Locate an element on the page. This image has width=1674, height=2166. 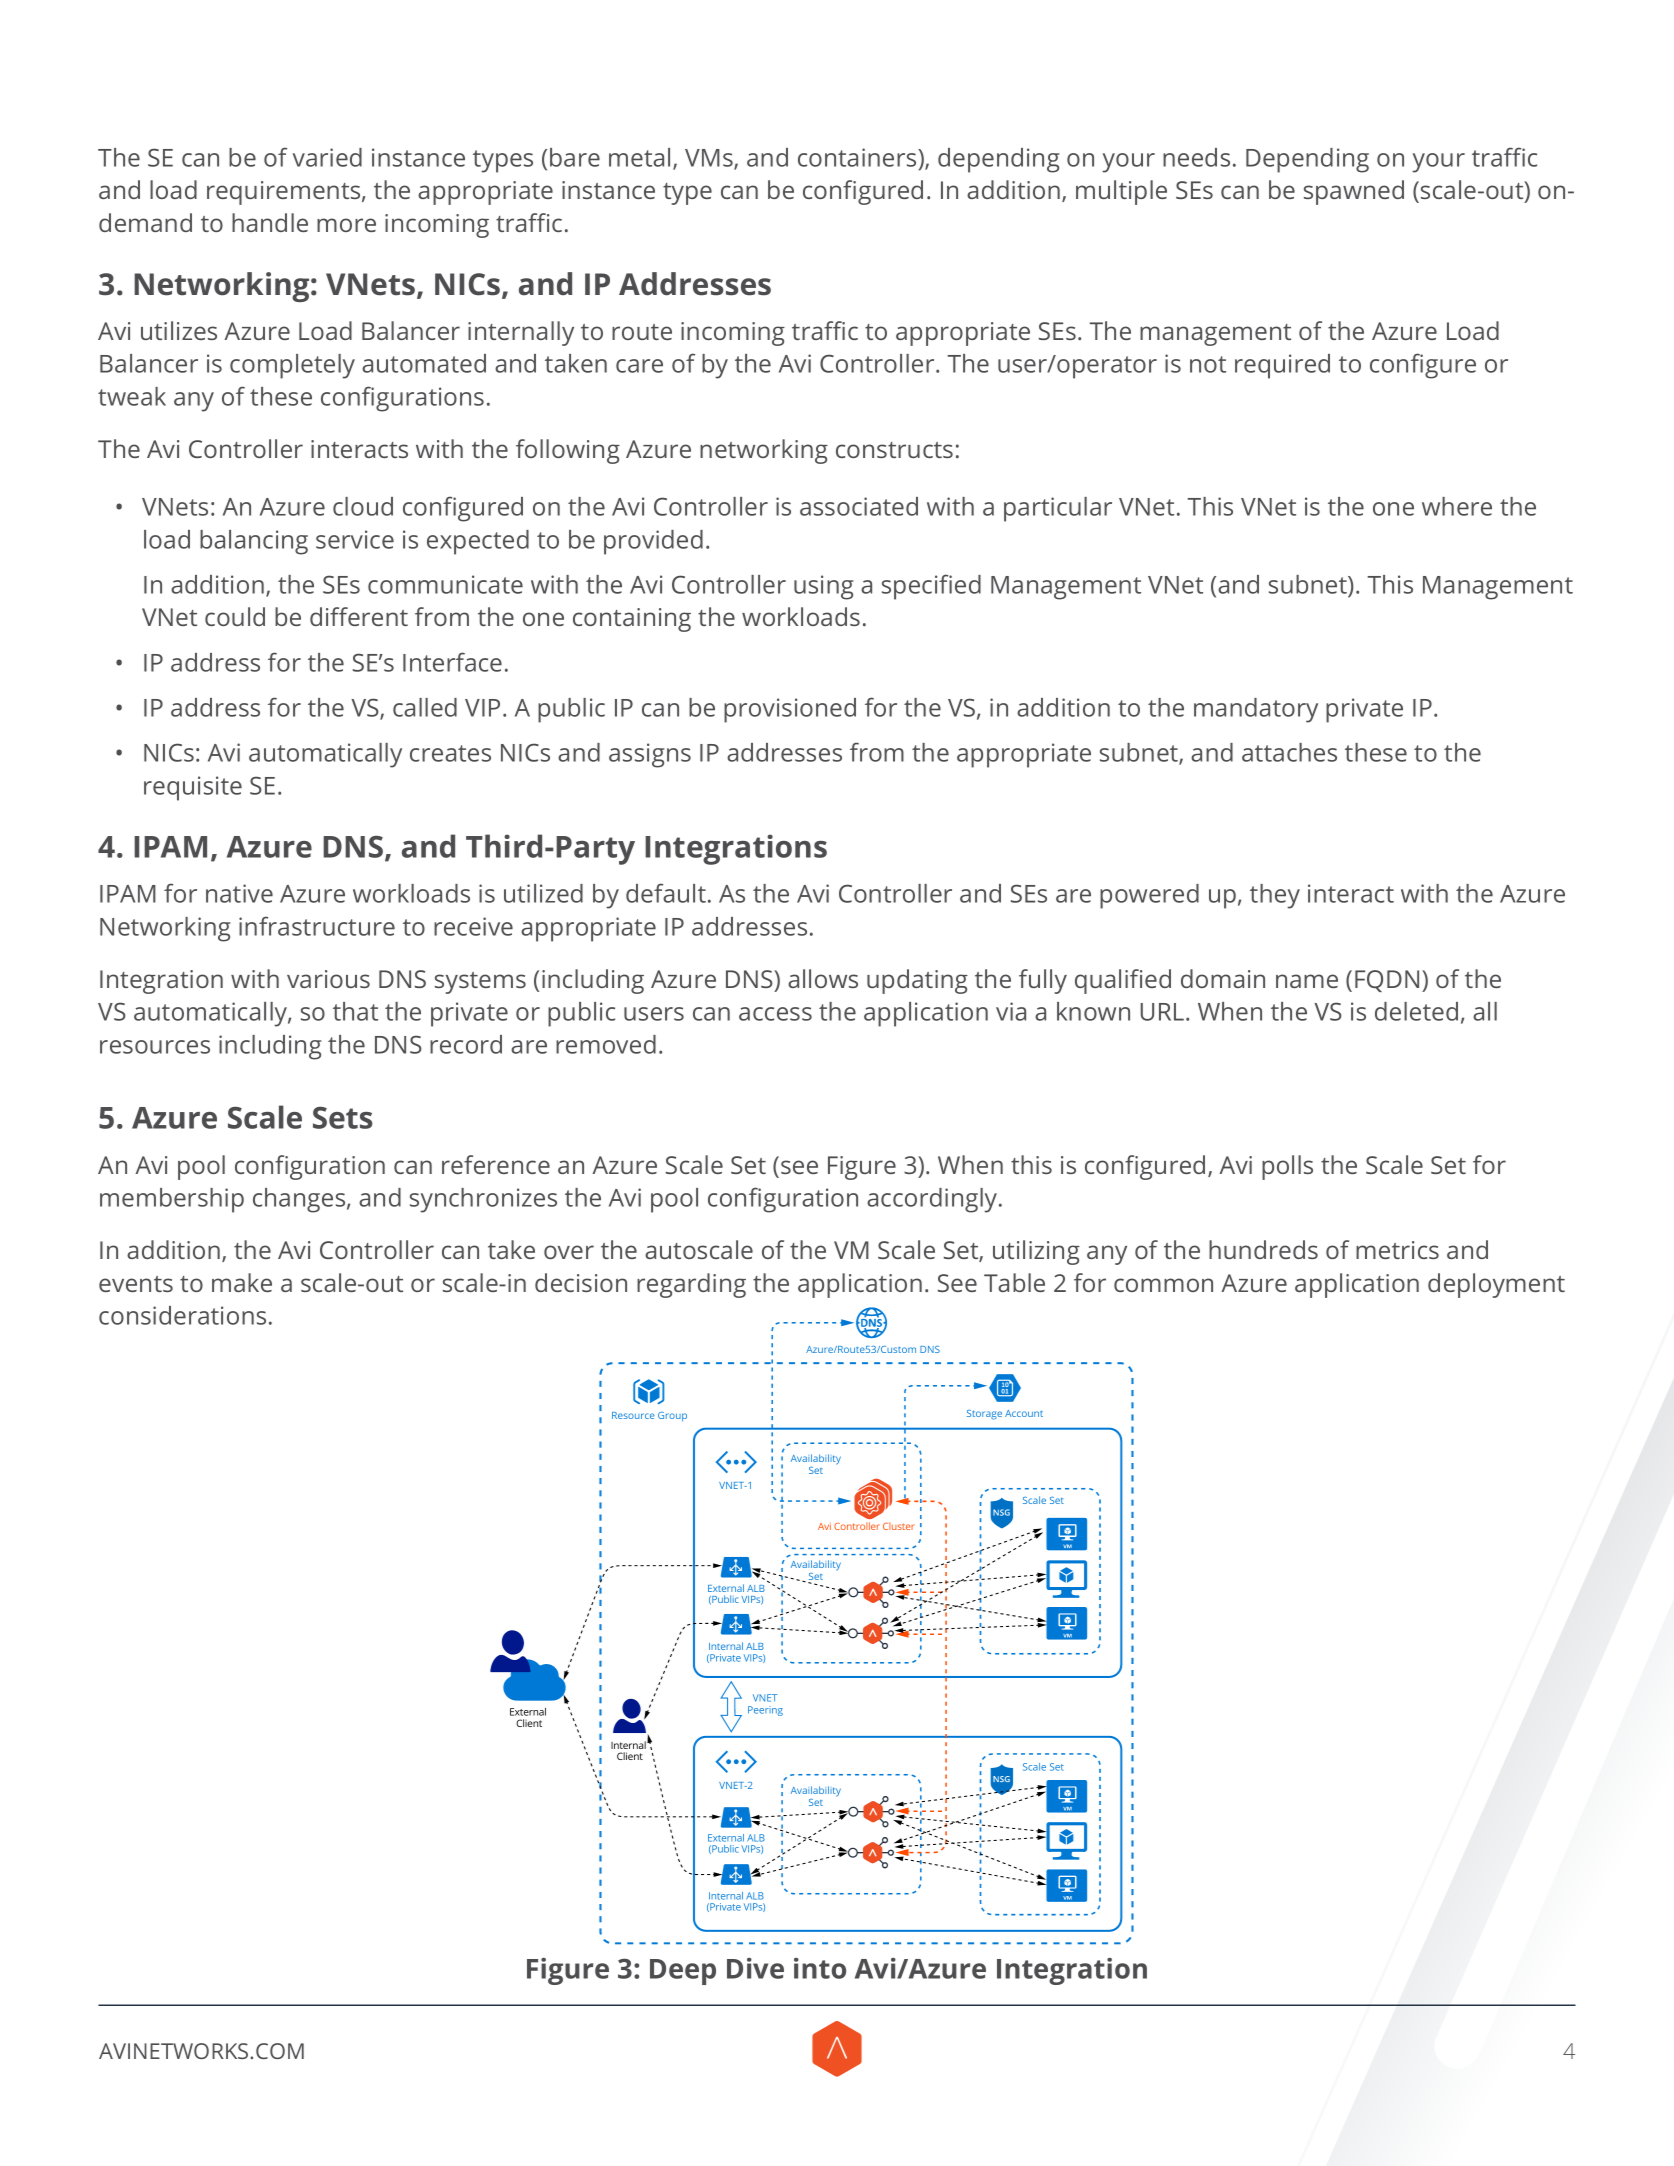
spawned is located at coordinates (1354, 192).
